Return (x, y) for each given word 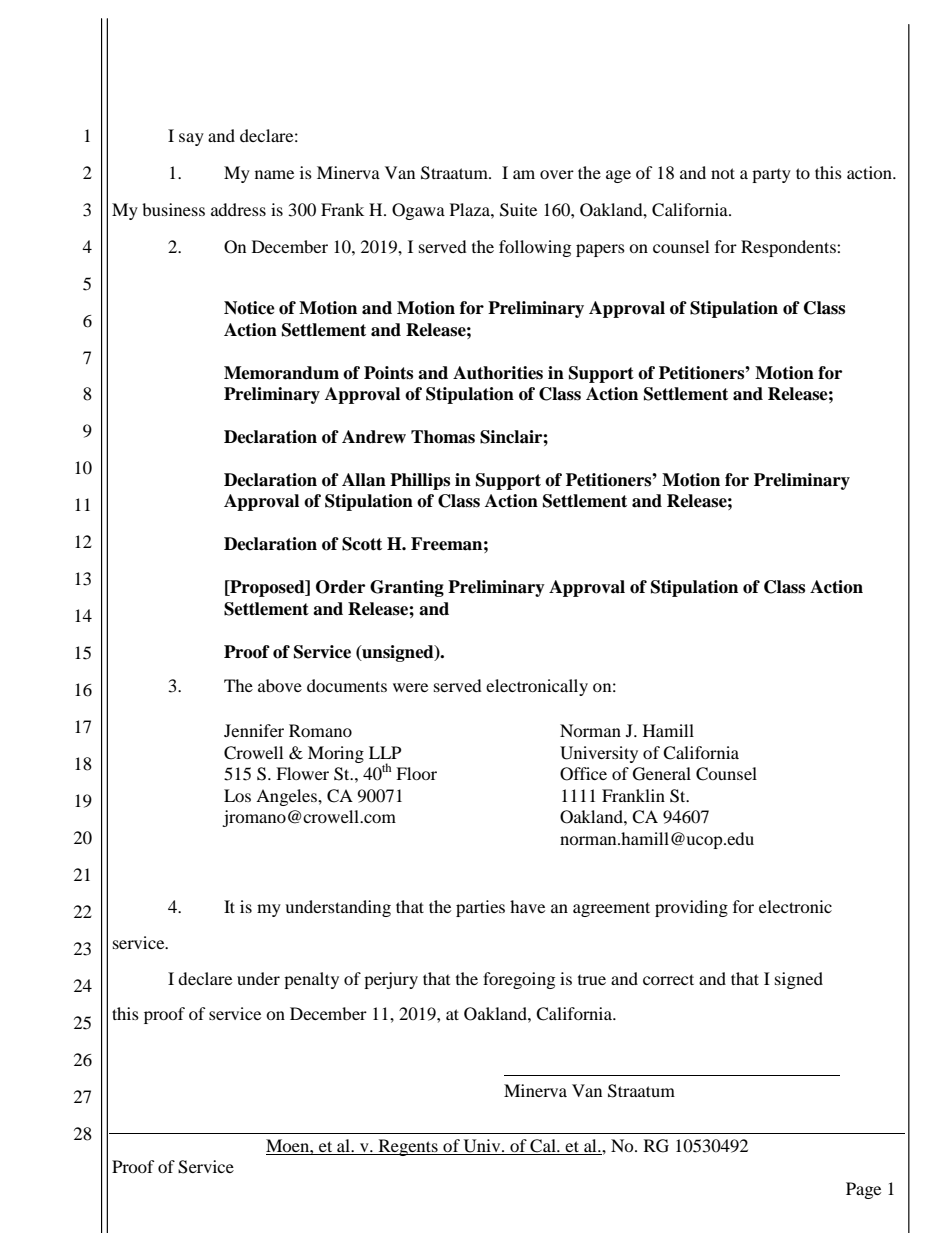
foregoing (519, 980)
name (274, 174)
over (557, 174)
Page (863, 1190)
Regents (408, 1147)
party (771, 176)
